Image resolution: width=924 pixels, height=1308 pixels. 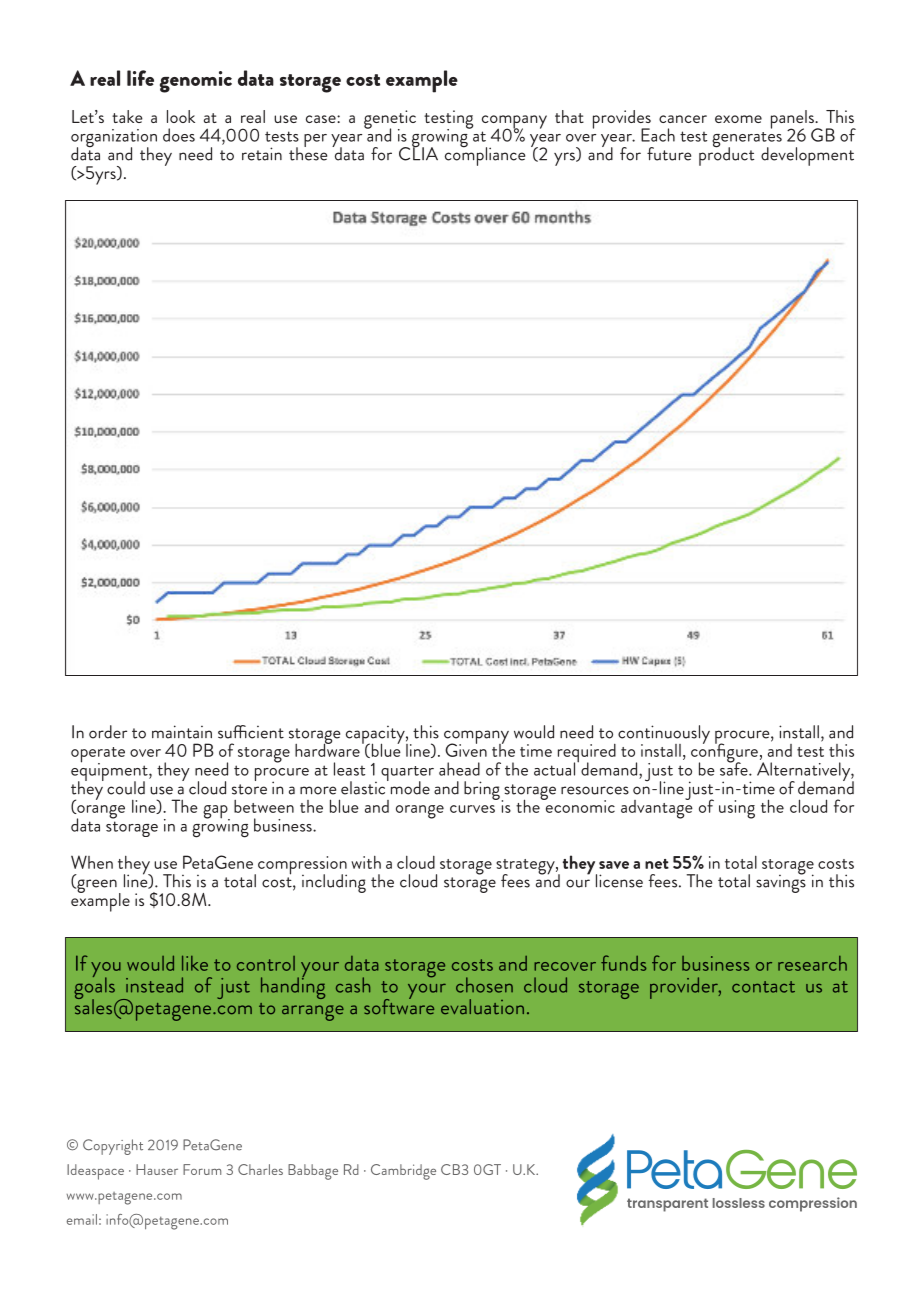 What do you see at coordinates (738, 119) in the screenshot?
I see `exome` at bounding box center [738, 119].
